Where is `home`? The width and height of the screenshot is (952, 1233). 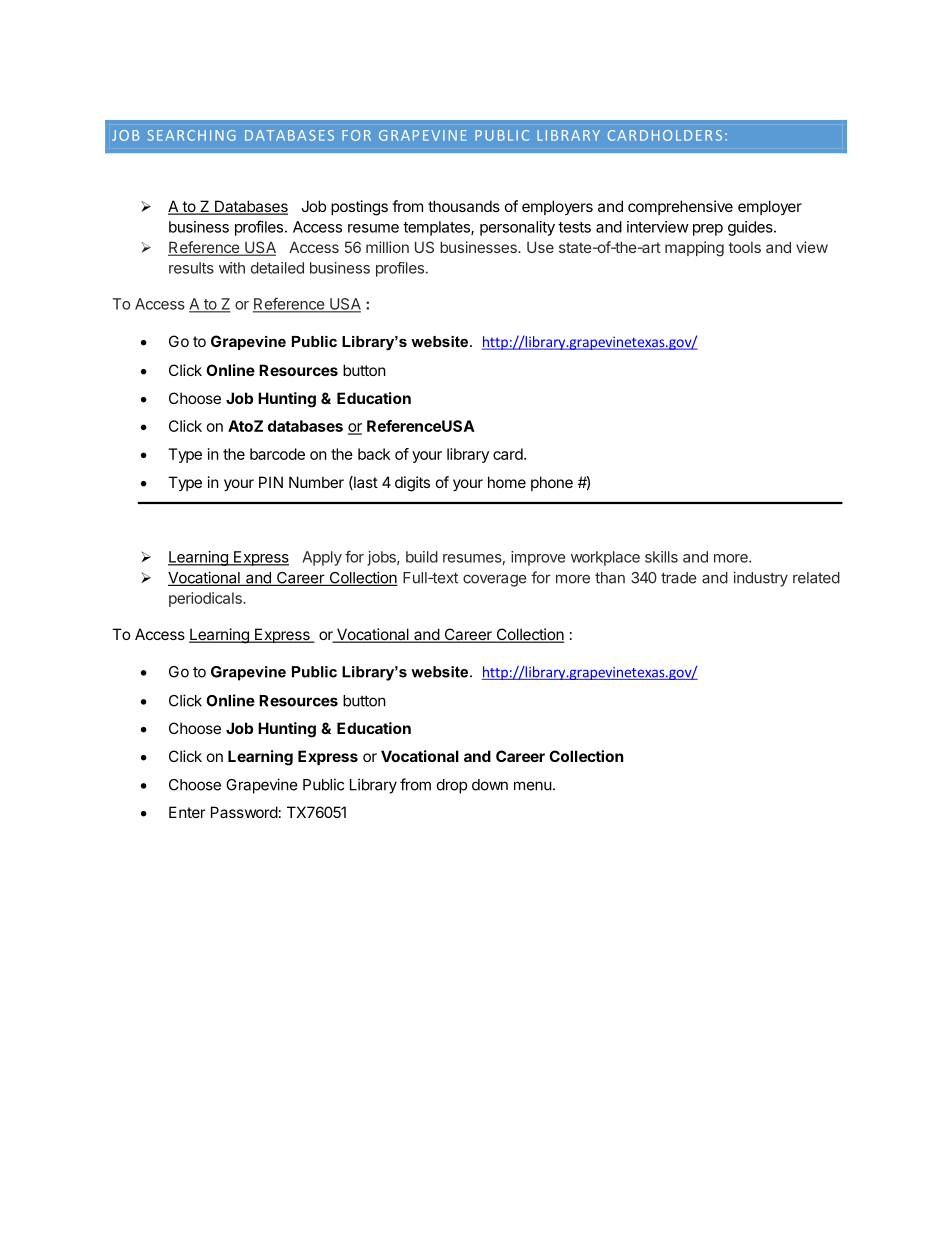
home is located at coordinates (507, 482).
